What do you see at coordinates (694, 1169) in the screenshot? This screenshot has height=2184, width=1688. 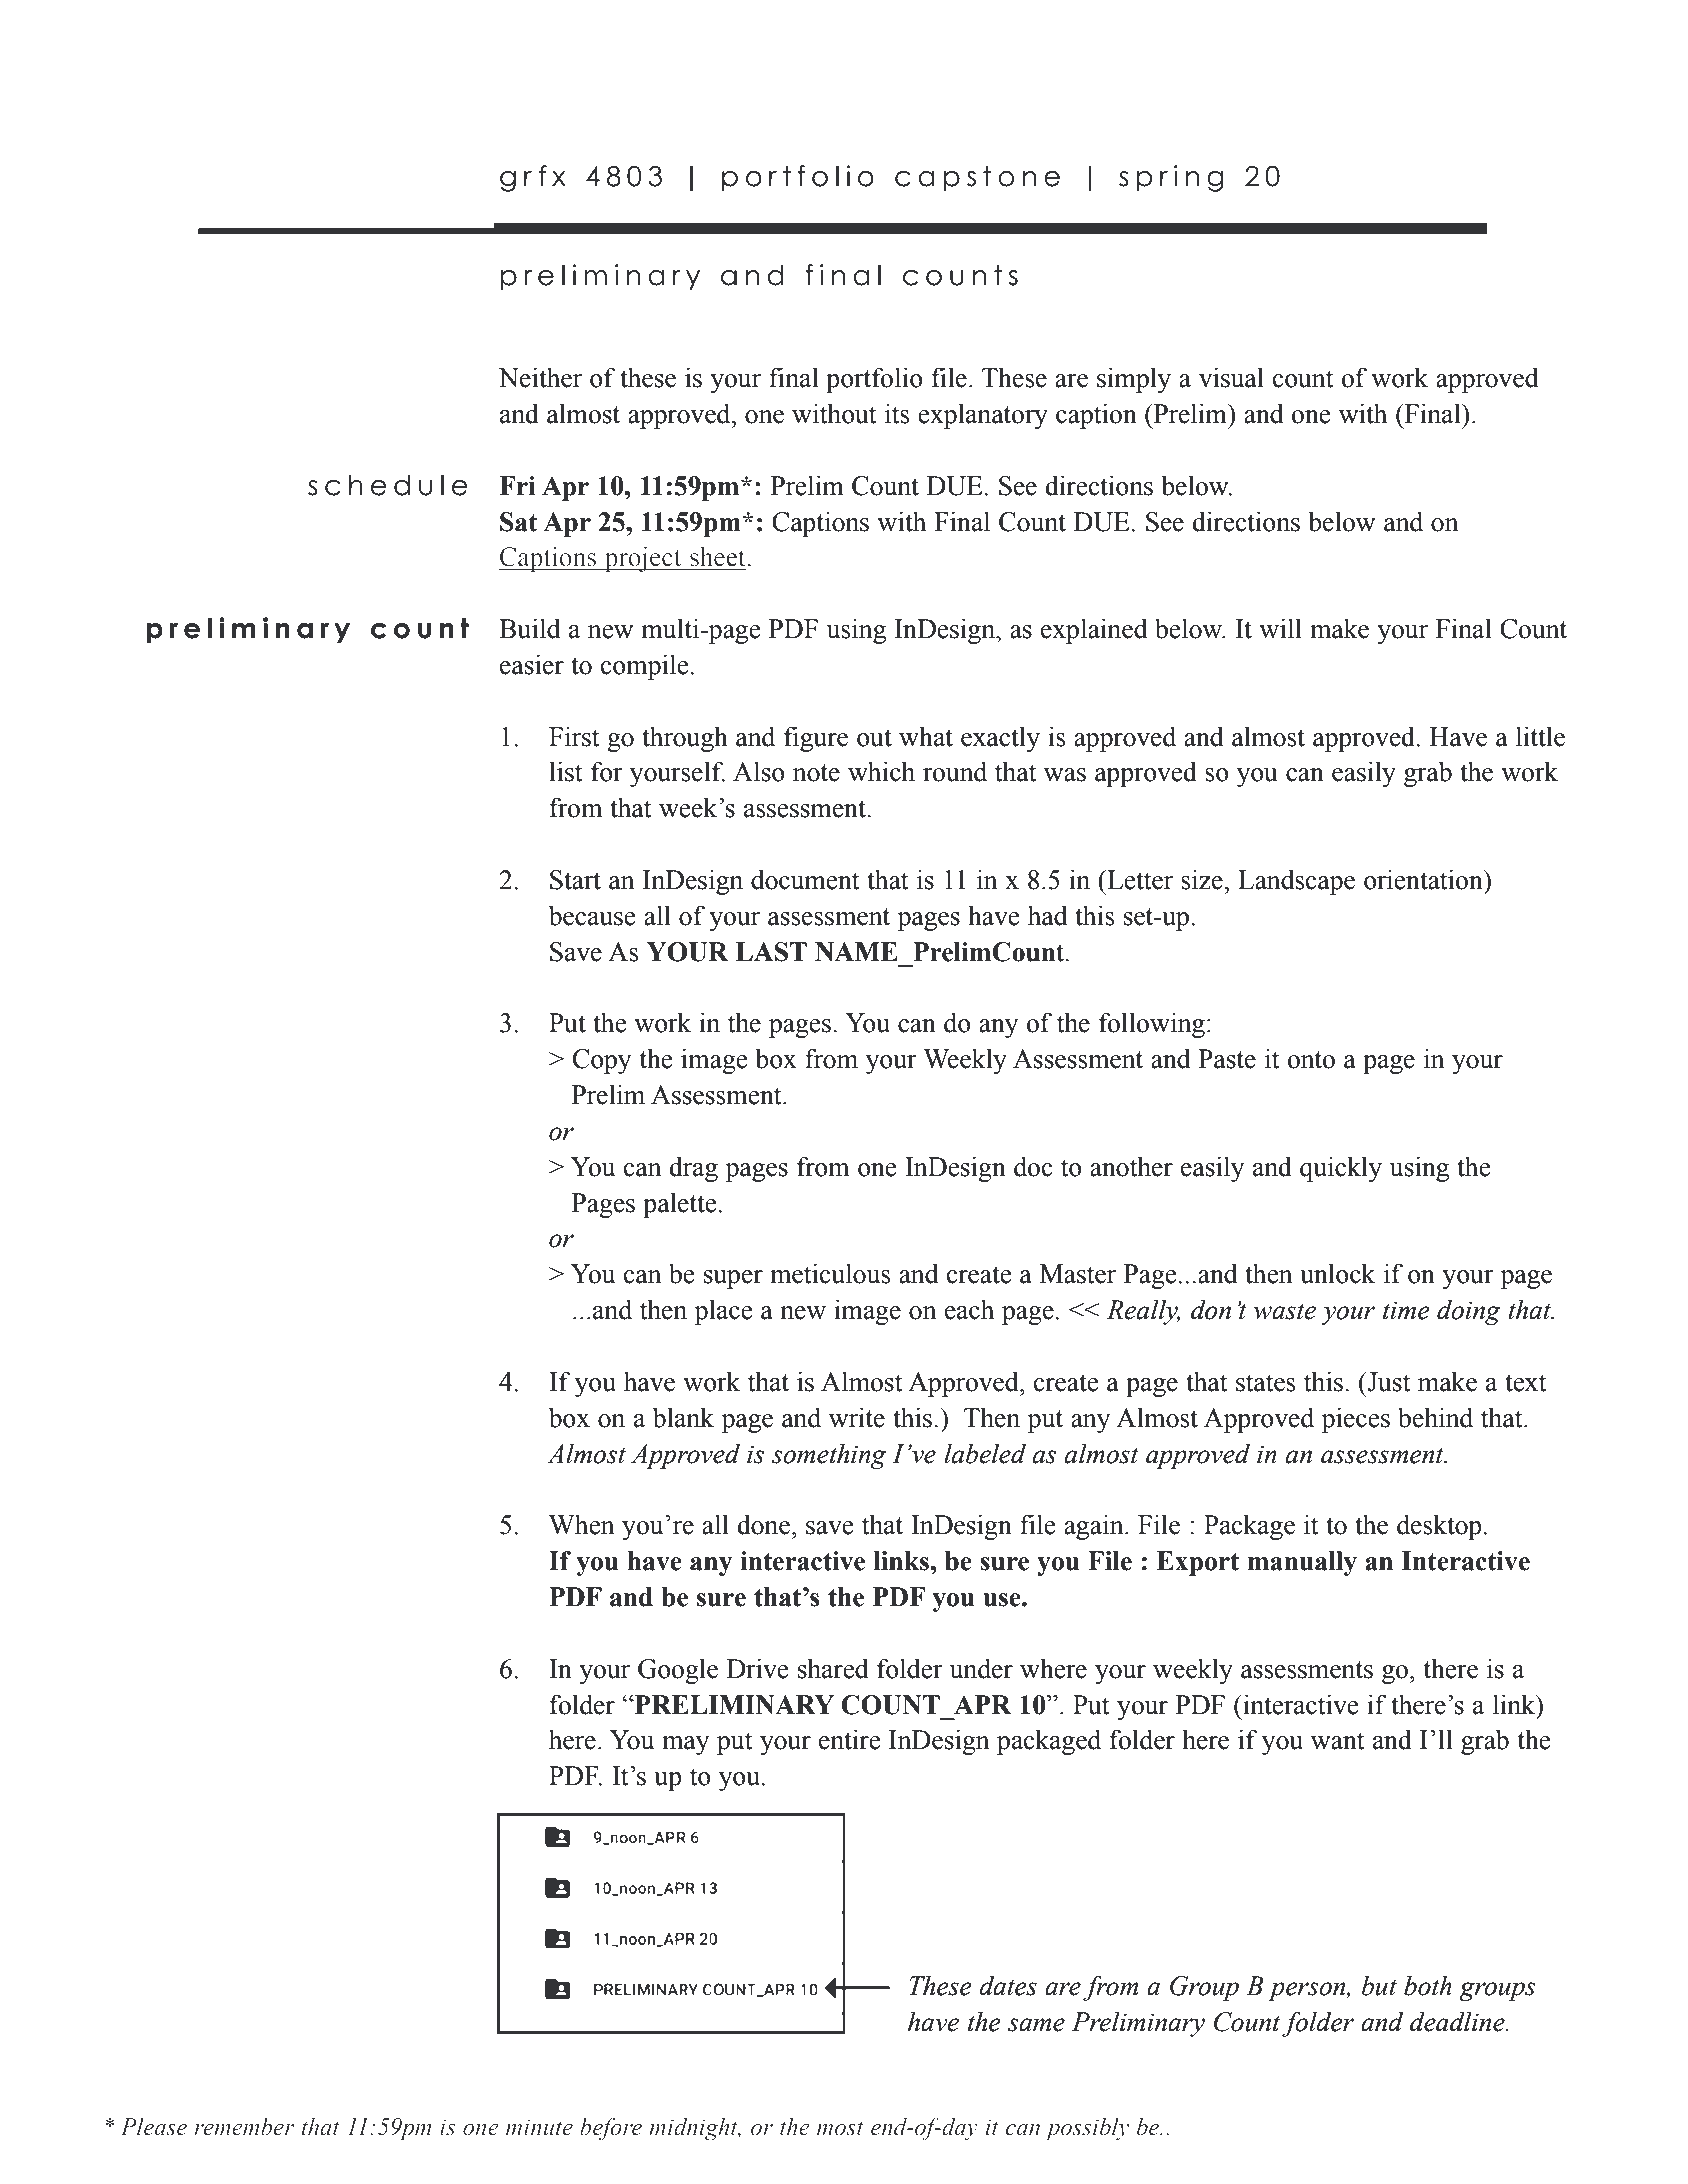 I see `drag` at bounding box center [694, 1169].
